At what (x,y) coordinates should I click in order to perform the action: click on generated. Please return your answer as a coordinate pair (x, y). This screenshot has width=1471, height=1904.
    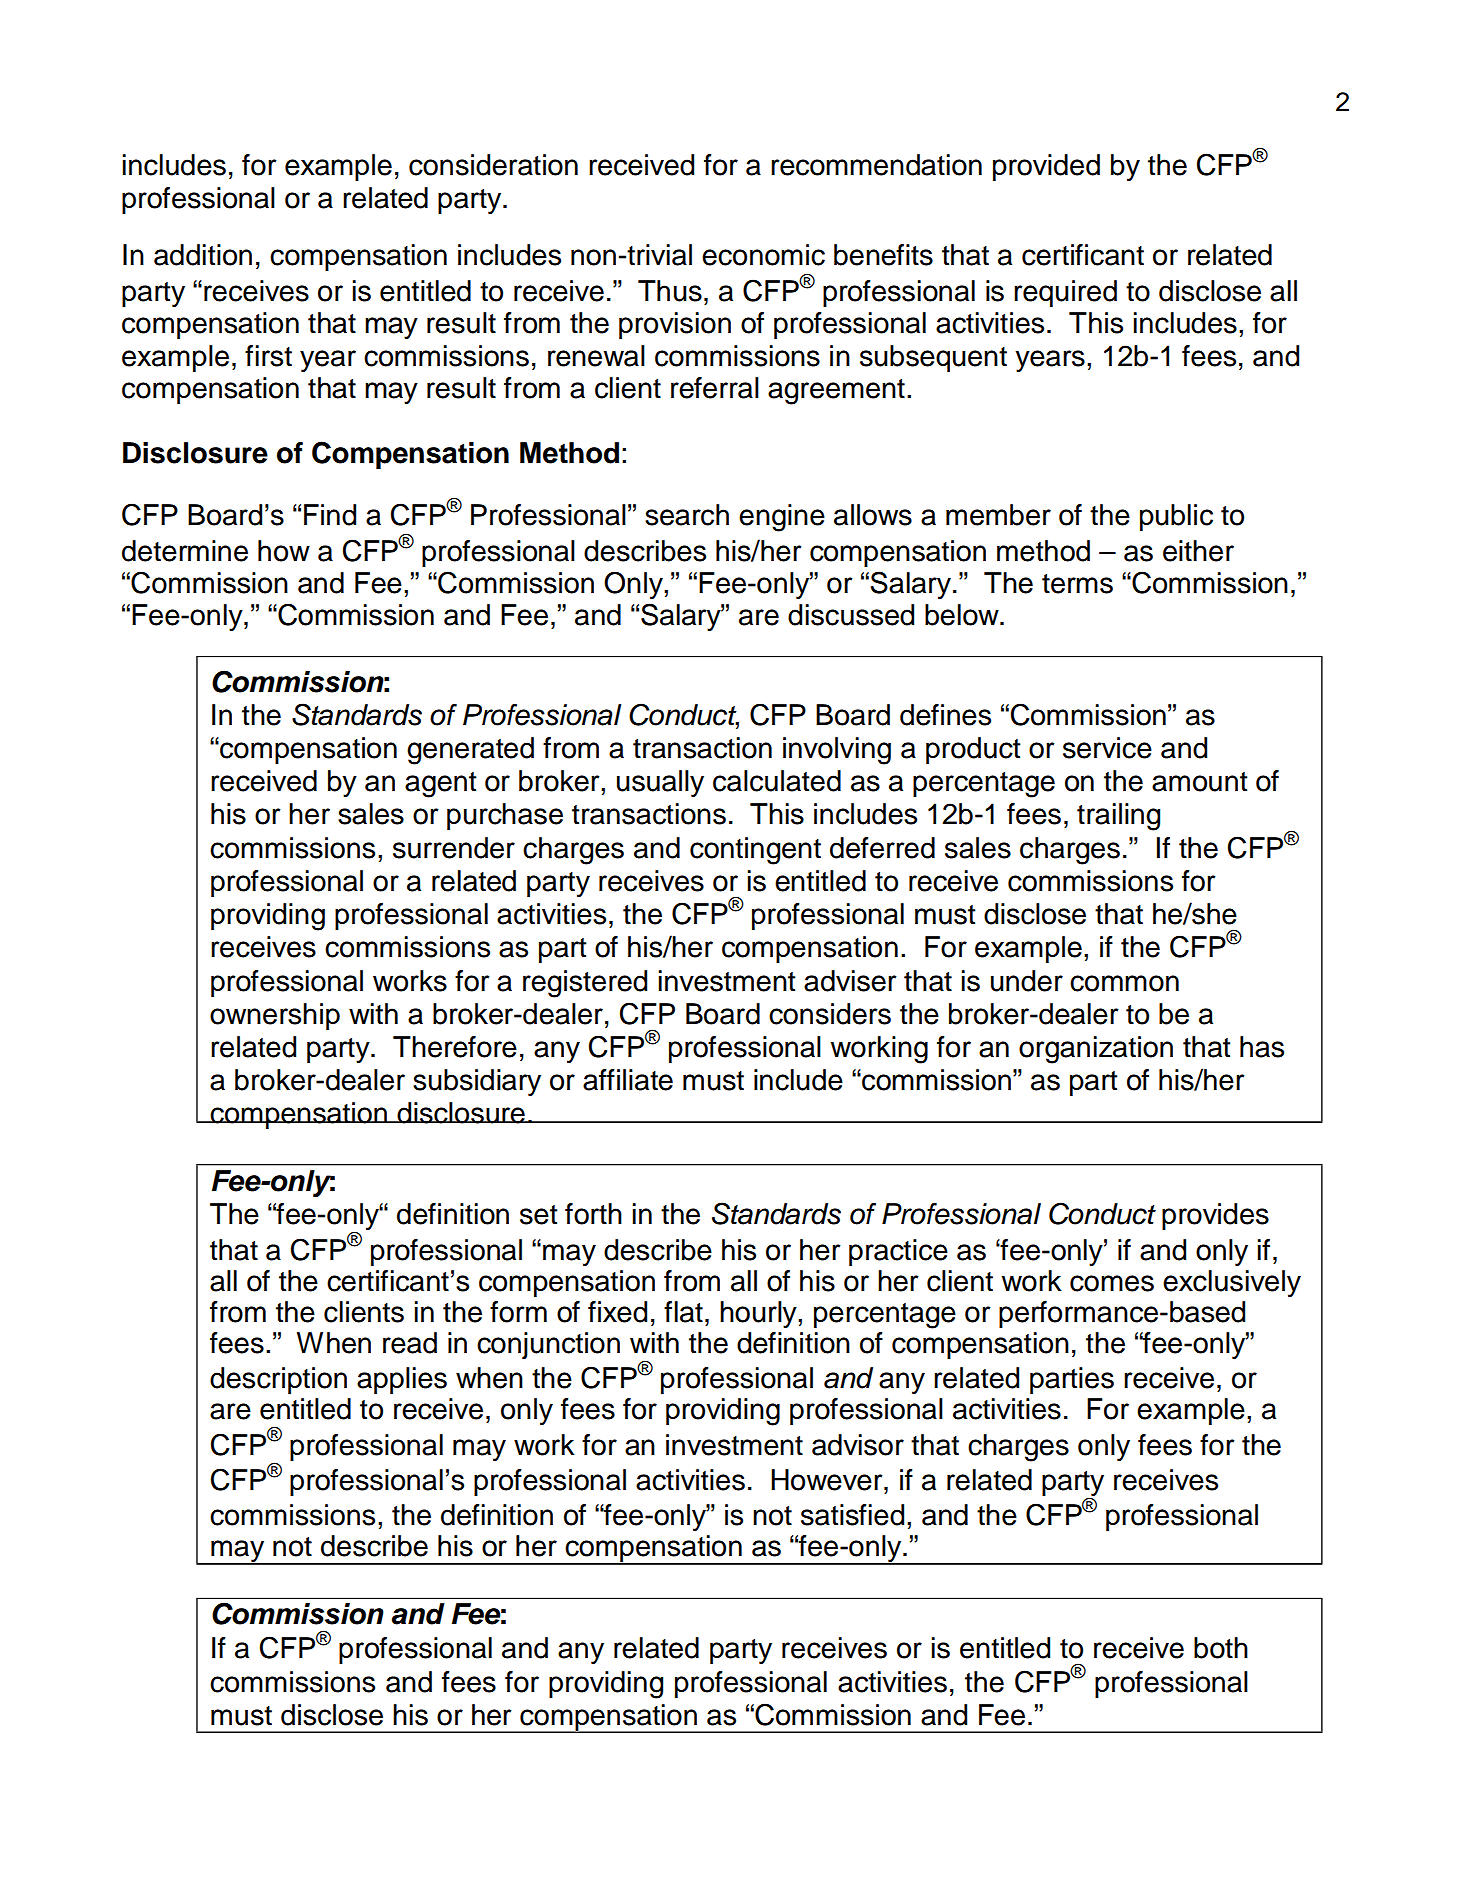
    Looking at the image, I should click on (470, 751).
